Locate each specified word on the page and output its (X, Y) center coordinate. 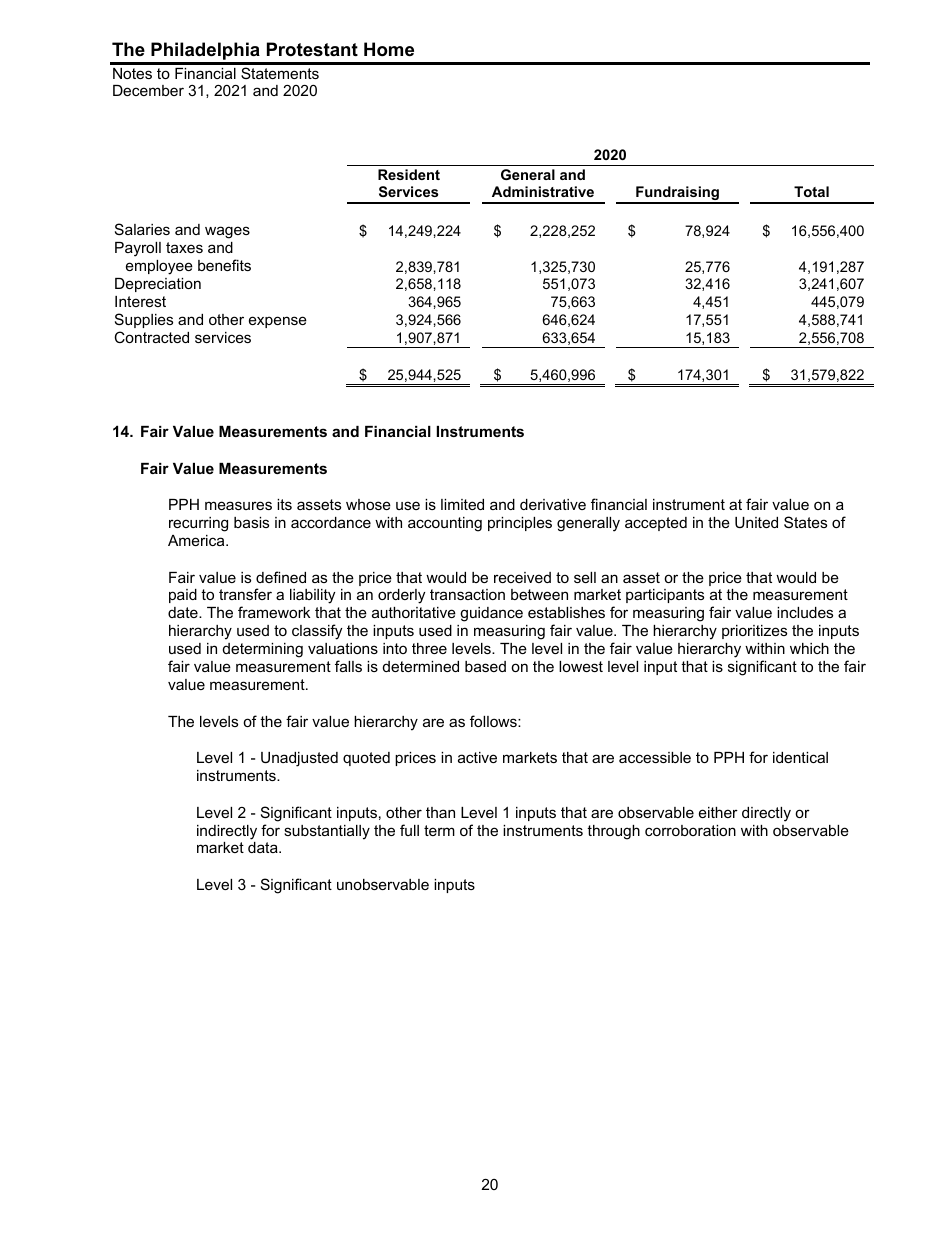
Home (389, 49)
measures (238, 505)
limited (462, 504)
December (148, 90)
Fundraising (677, 194)
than (440, 812)
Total (811, 191)
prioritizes (754, 632)
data (264, 847)
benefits (224, 265)
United (756, 522)
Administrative (543, 191)
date (184, 612)
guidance (491, 614)
